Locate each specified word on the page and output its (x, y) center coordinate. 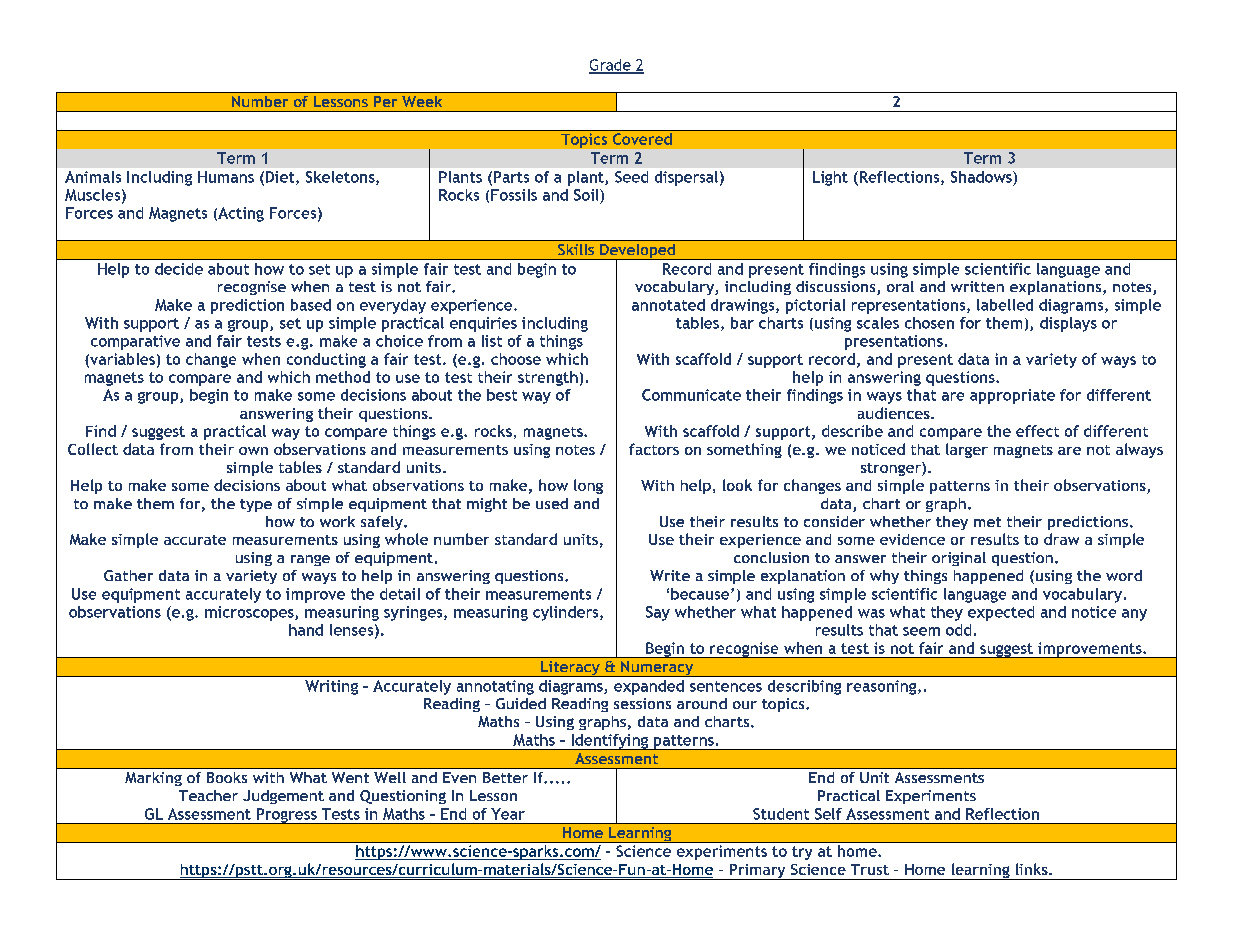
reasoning (883, 687)
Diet (281, 178)
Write (670, 575)
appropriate (1012, 396)
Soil (587, 195)
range (310, 560)
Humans (226, 177)
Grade (611, 66)
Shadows (982, 177)
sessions (642, 703)
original (959, 559)
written (977, 286)
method (343, 377)
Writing (331, 687)
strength (548, 378)
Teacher (208, 795)
